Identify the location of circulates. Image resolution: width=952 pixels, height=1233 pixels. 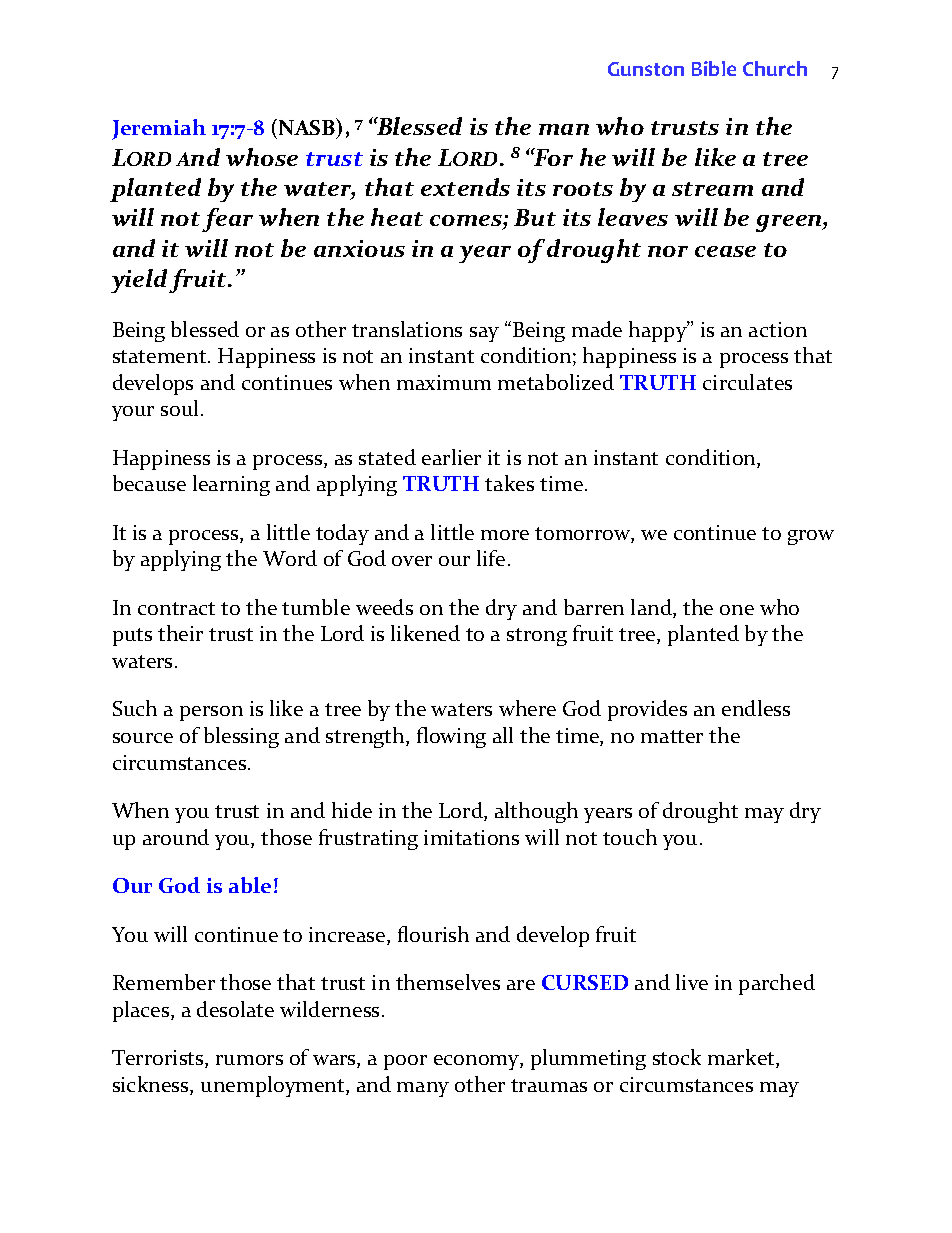
(747, 382).
